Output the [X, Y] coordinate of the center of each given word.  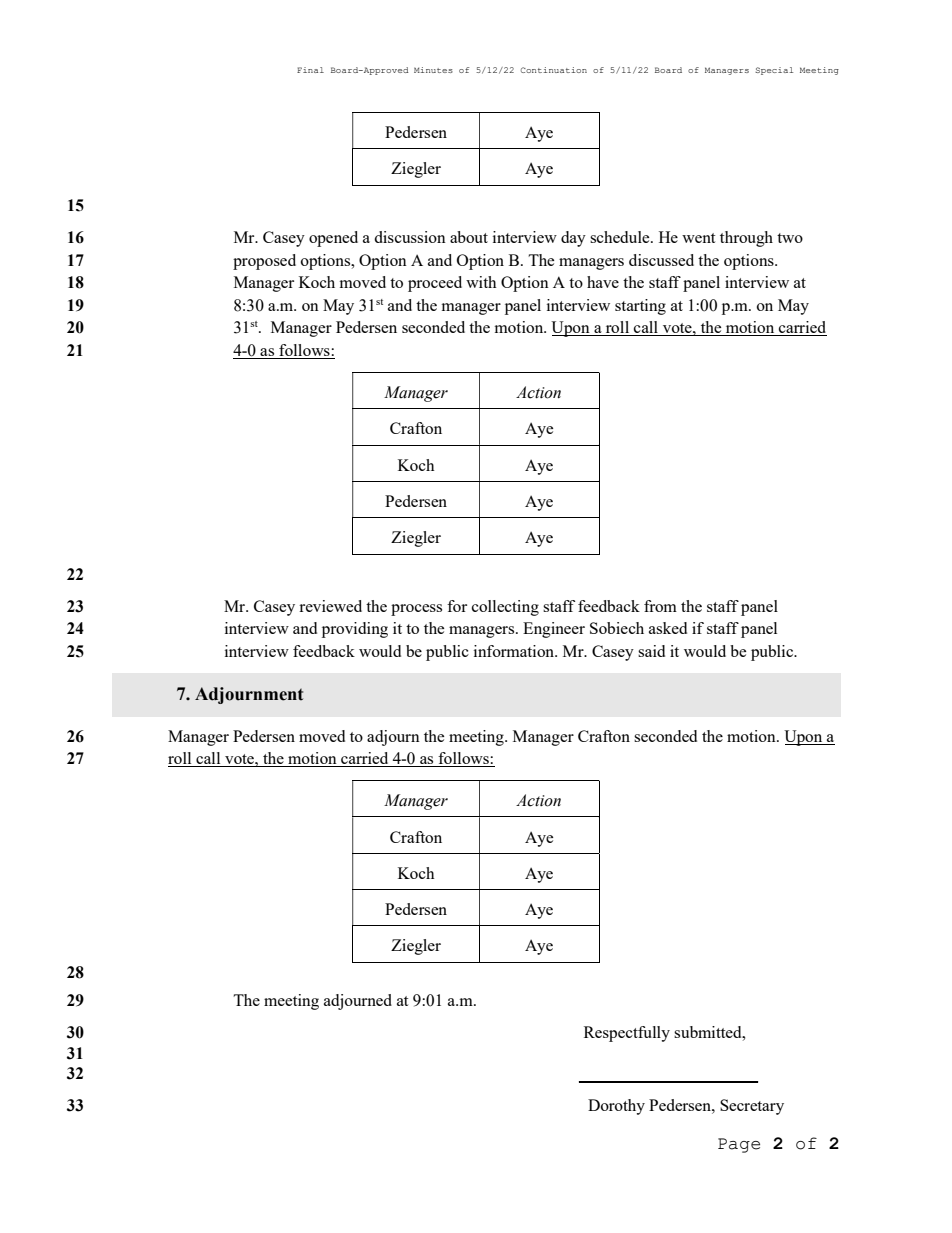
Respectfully [627, 1034]
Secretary [752, 1107]
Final [310, 70]
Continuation [554, 70]
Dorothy [616, 1107]
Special [774, 71]
